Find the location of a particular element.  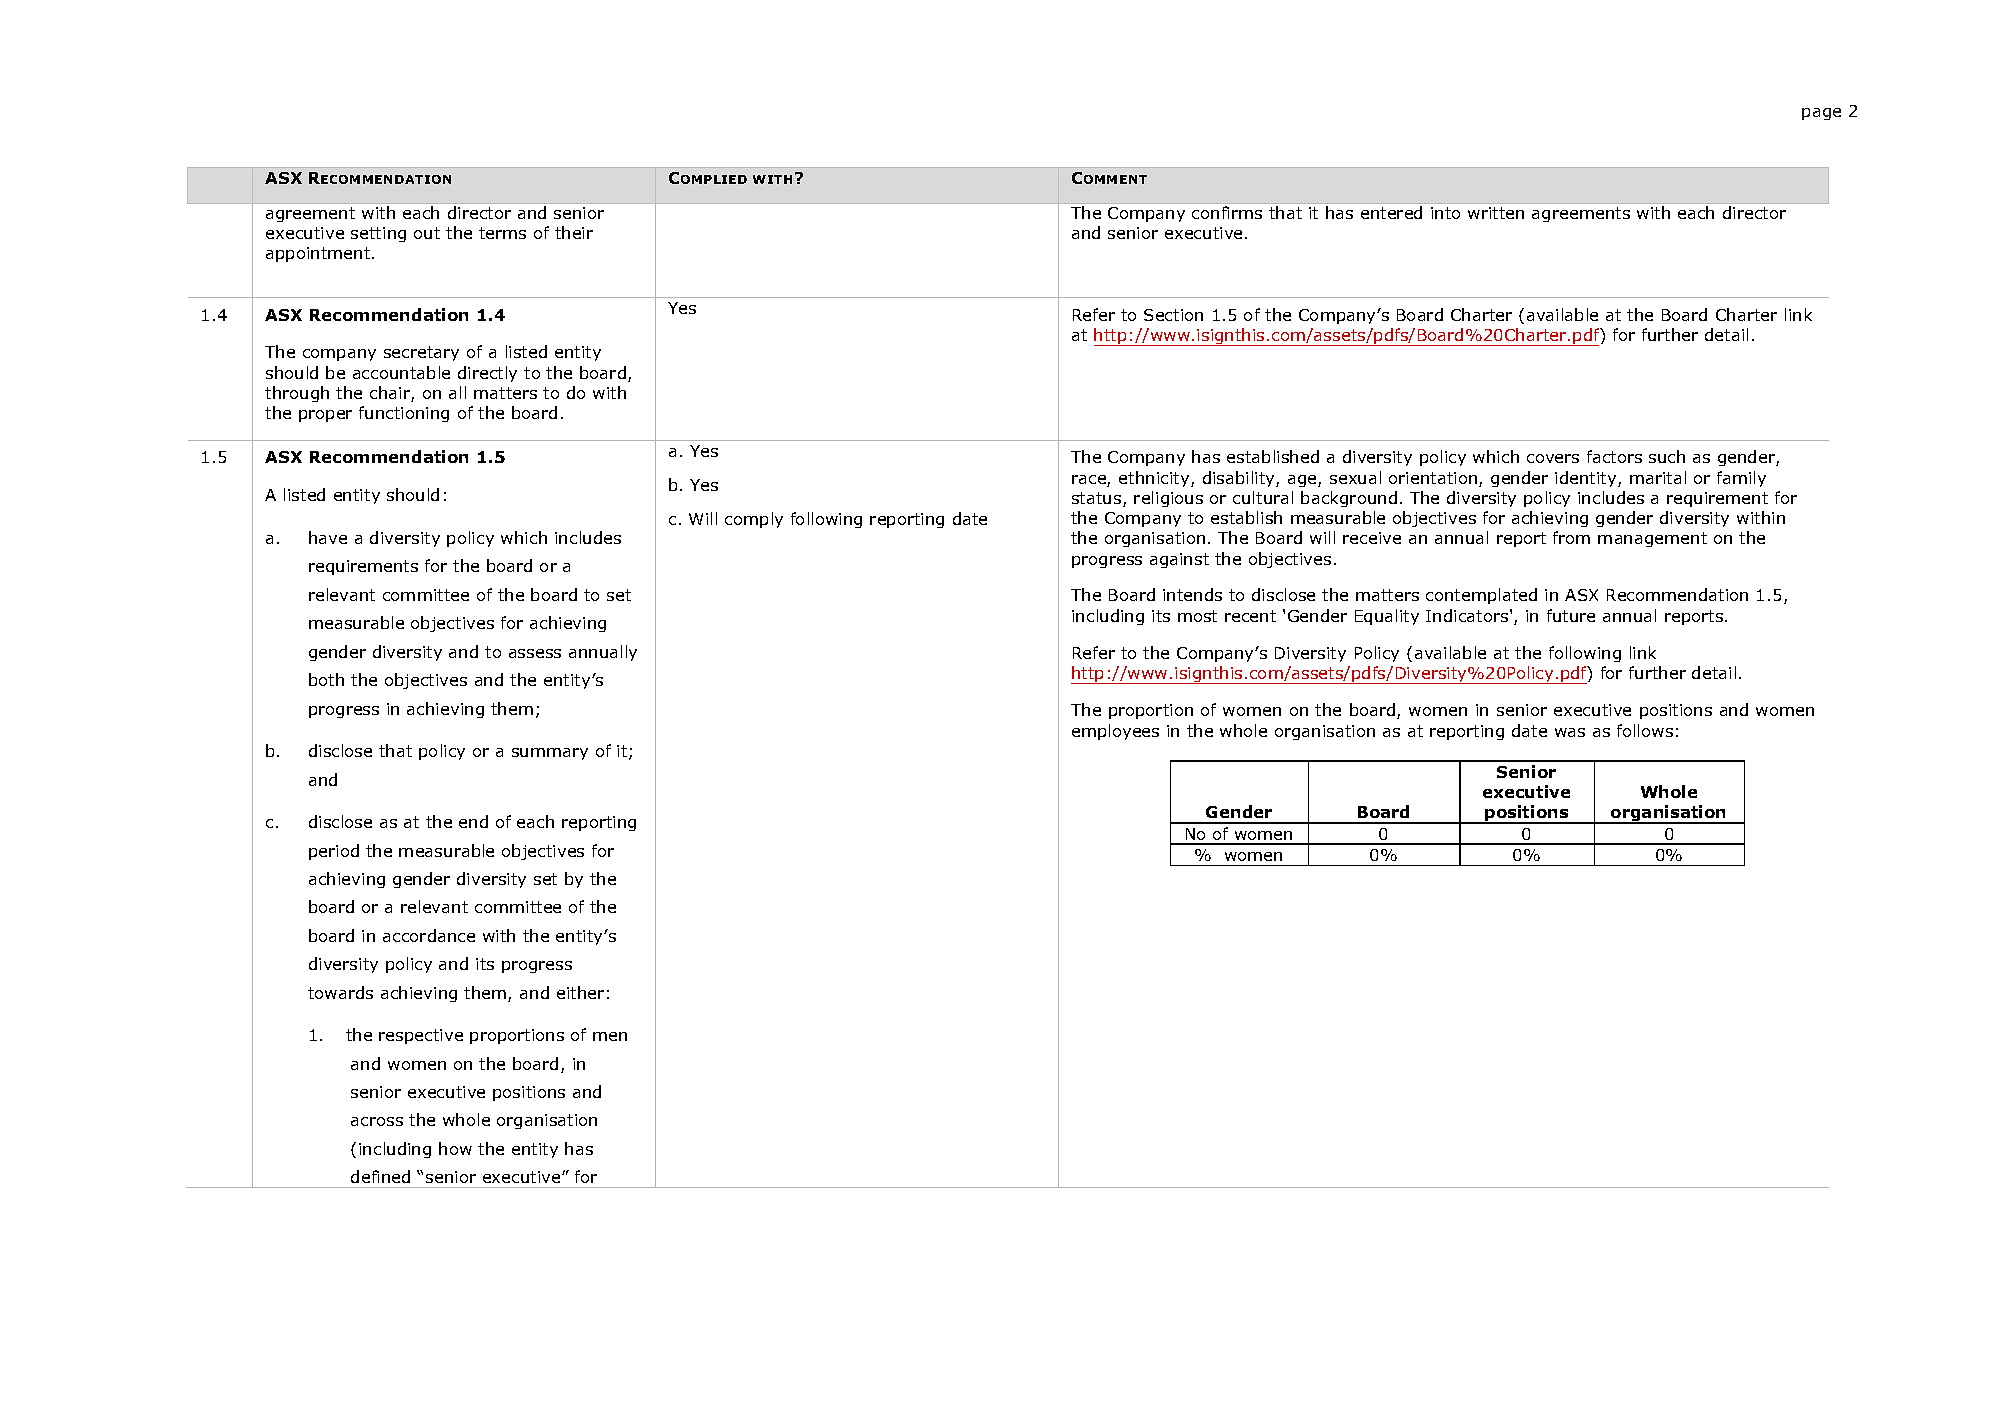

how is located at coordinates (455, 1148).
